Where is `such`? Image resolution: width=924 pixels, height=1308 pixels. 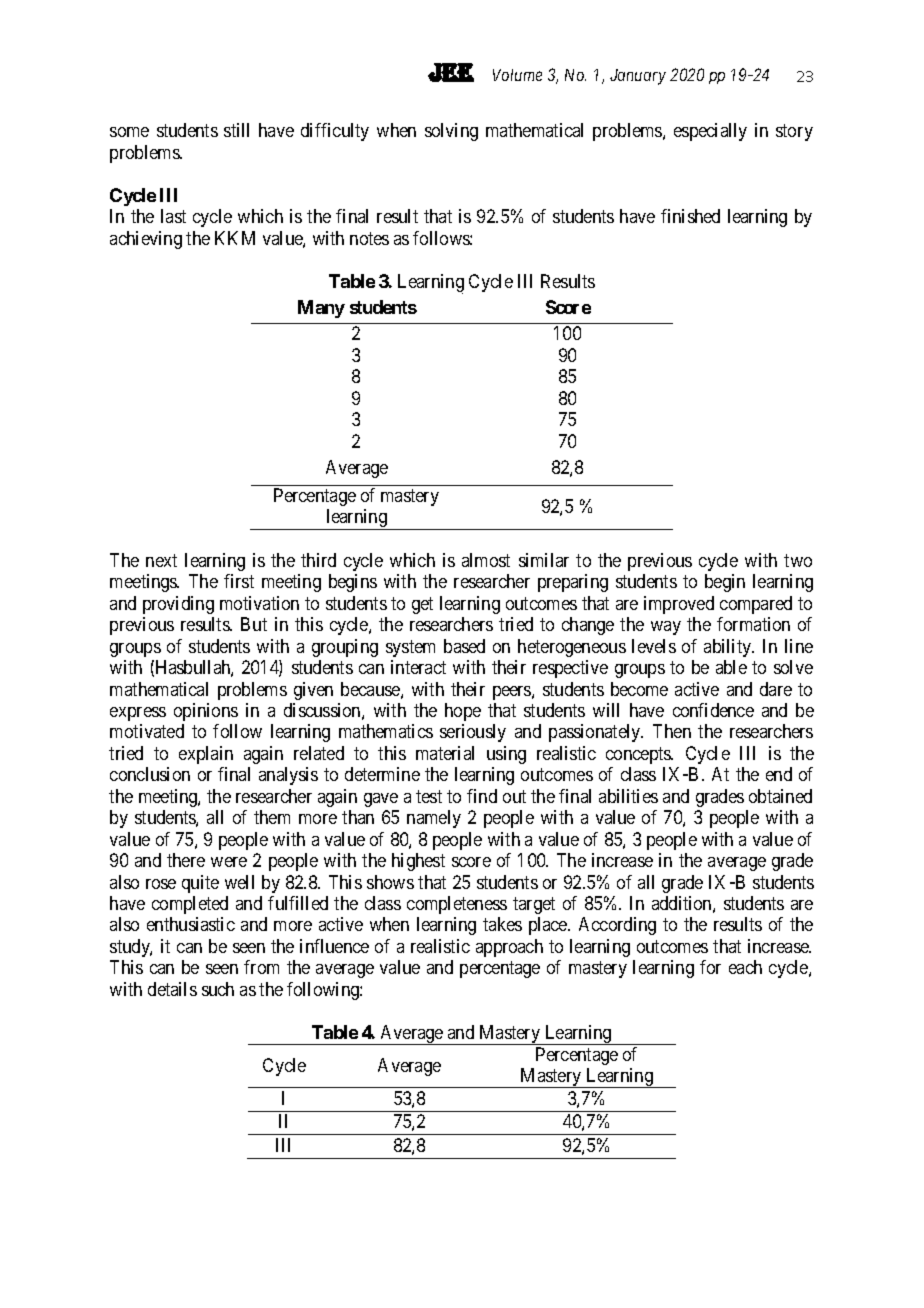 such is located at coordinates (218, 989).
